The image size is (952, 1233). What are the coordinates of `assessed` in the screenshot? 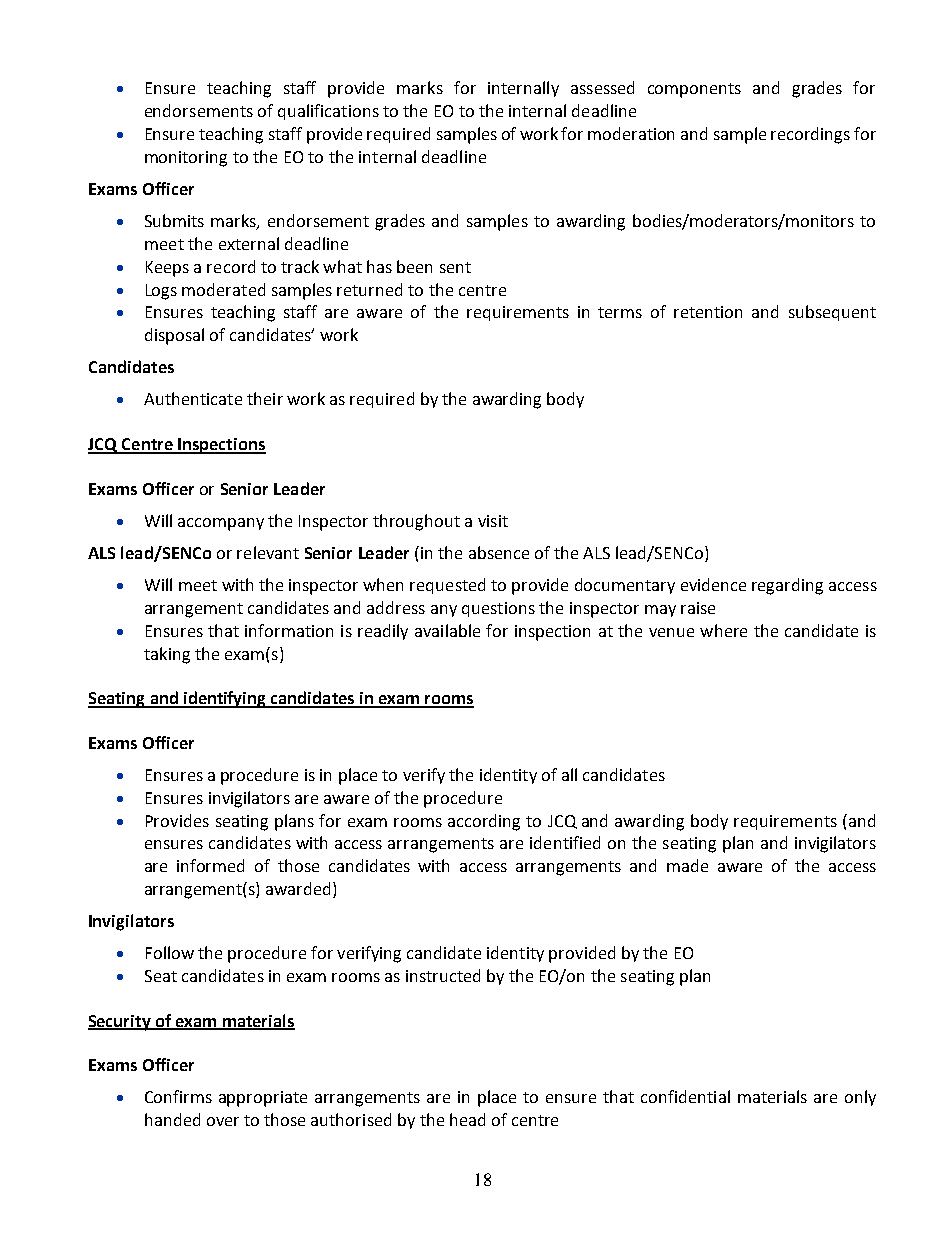 It's located at (602, 87).
